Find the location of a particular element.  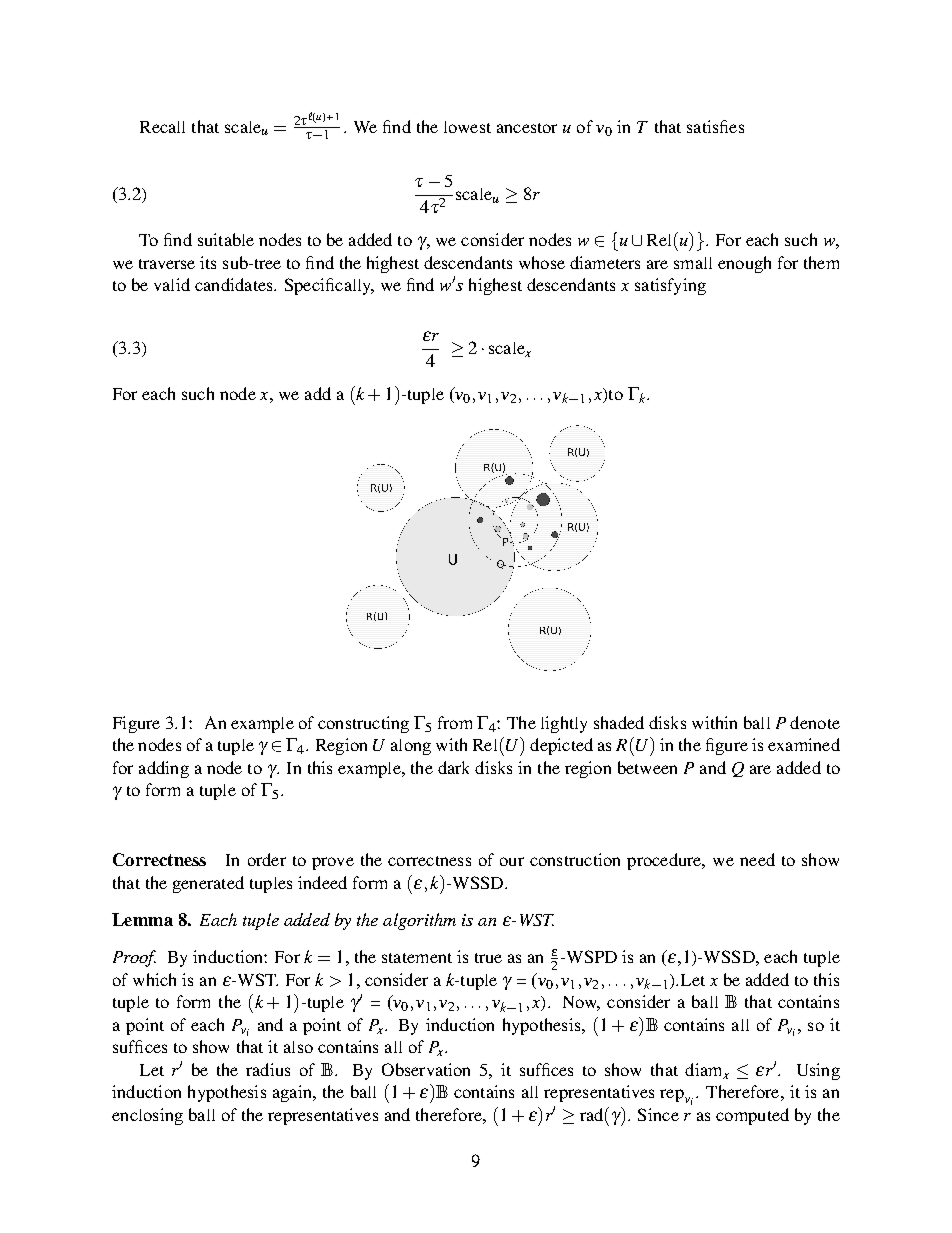

denote is located at coordinates (815, 722).
